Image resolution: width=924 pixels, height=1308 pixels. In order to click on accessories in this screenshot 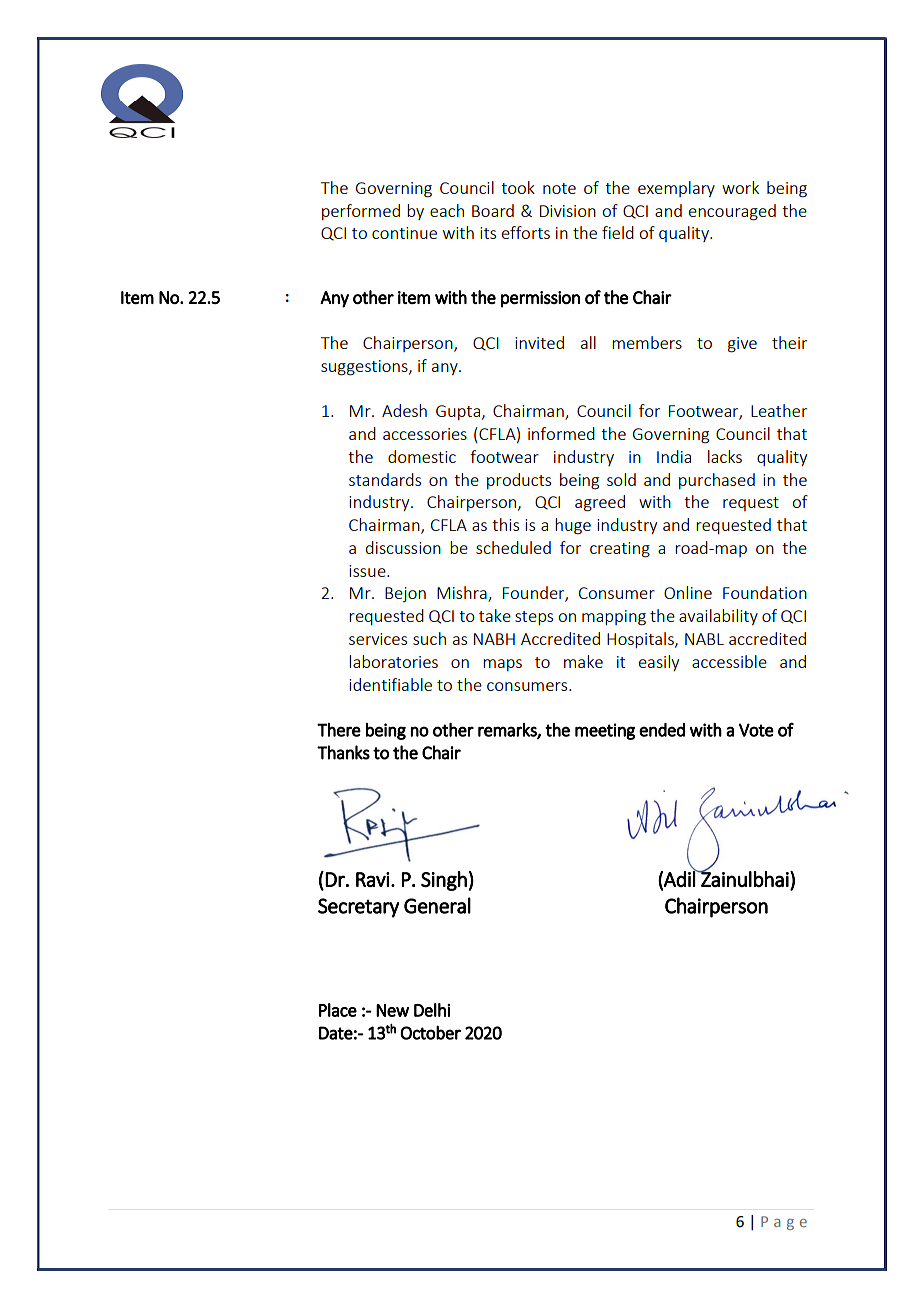, I will do `click(425, 434)`.
